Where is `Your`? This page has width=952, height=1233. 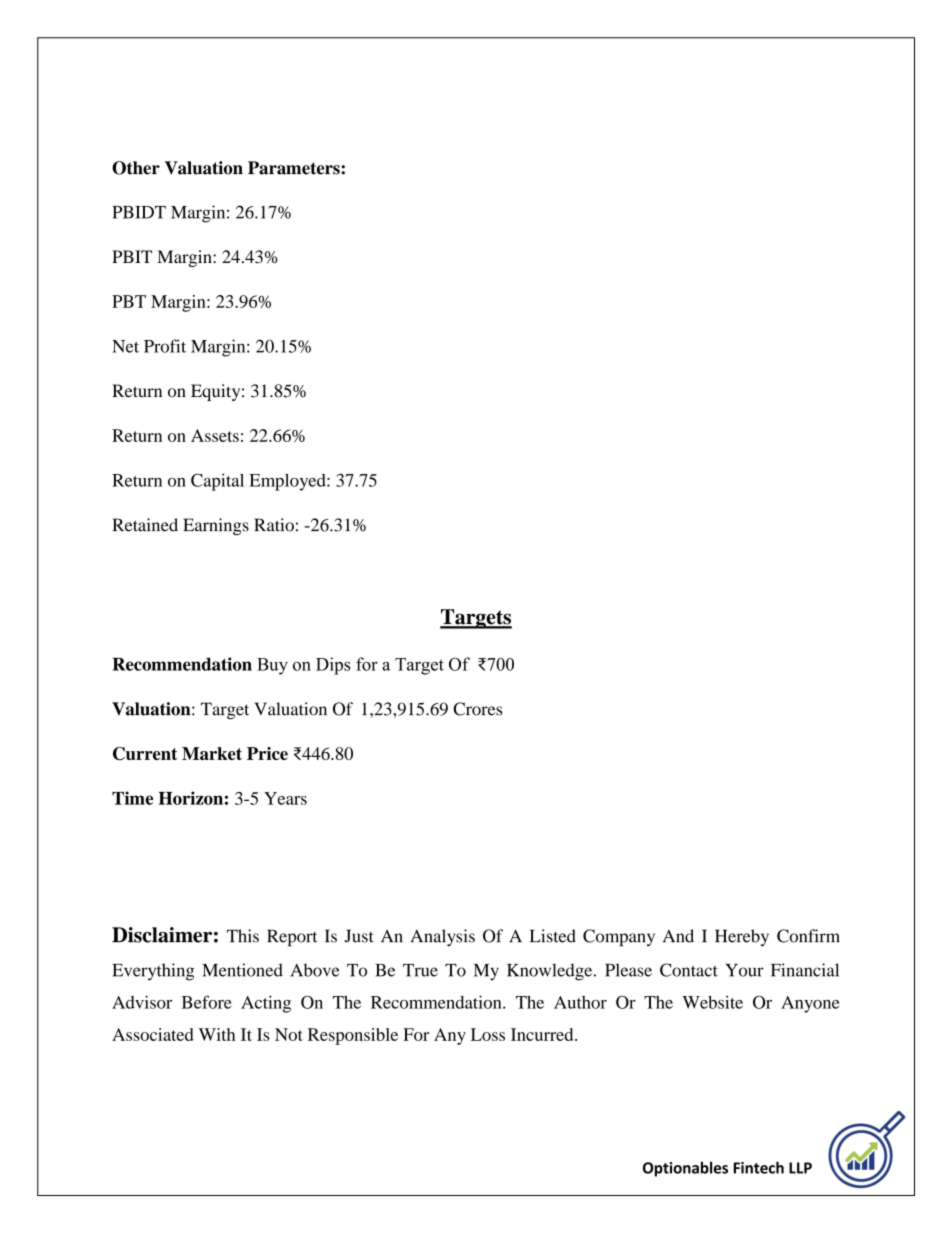
Your is located at coordinates (744, 970).
